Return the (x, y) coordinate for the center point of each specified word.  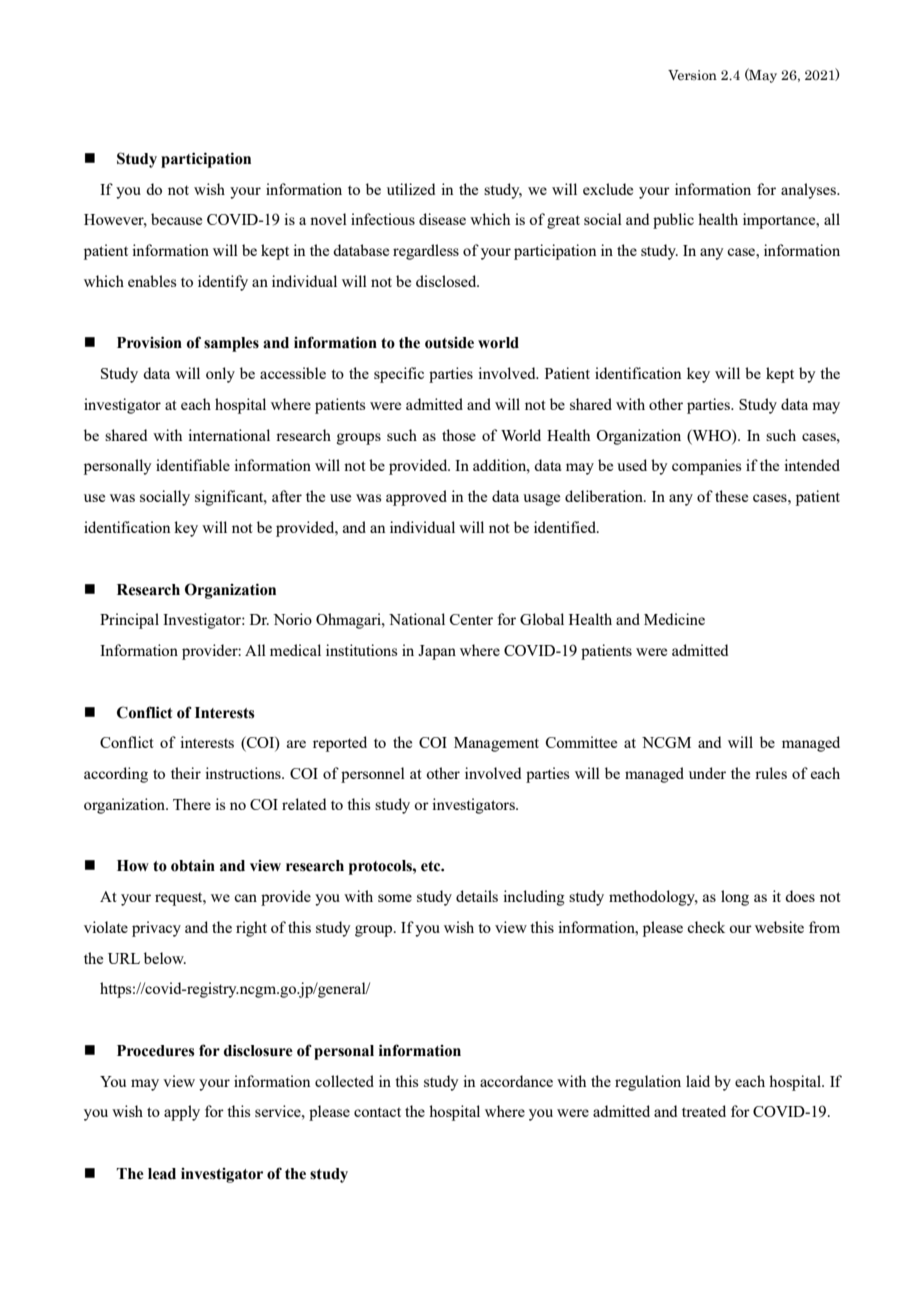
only (220, 375)
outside (449, 343)
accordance (516, 1081)
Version (692, 75)
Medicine (674, 619)
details (477, 896)
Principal (129, 621)
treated (704, 1111)
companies (706, 467)
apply (182, 1113)
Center (471, 619)
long (735, 898)
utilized (411, 189)
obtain (193, 866)
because (176, 219)
